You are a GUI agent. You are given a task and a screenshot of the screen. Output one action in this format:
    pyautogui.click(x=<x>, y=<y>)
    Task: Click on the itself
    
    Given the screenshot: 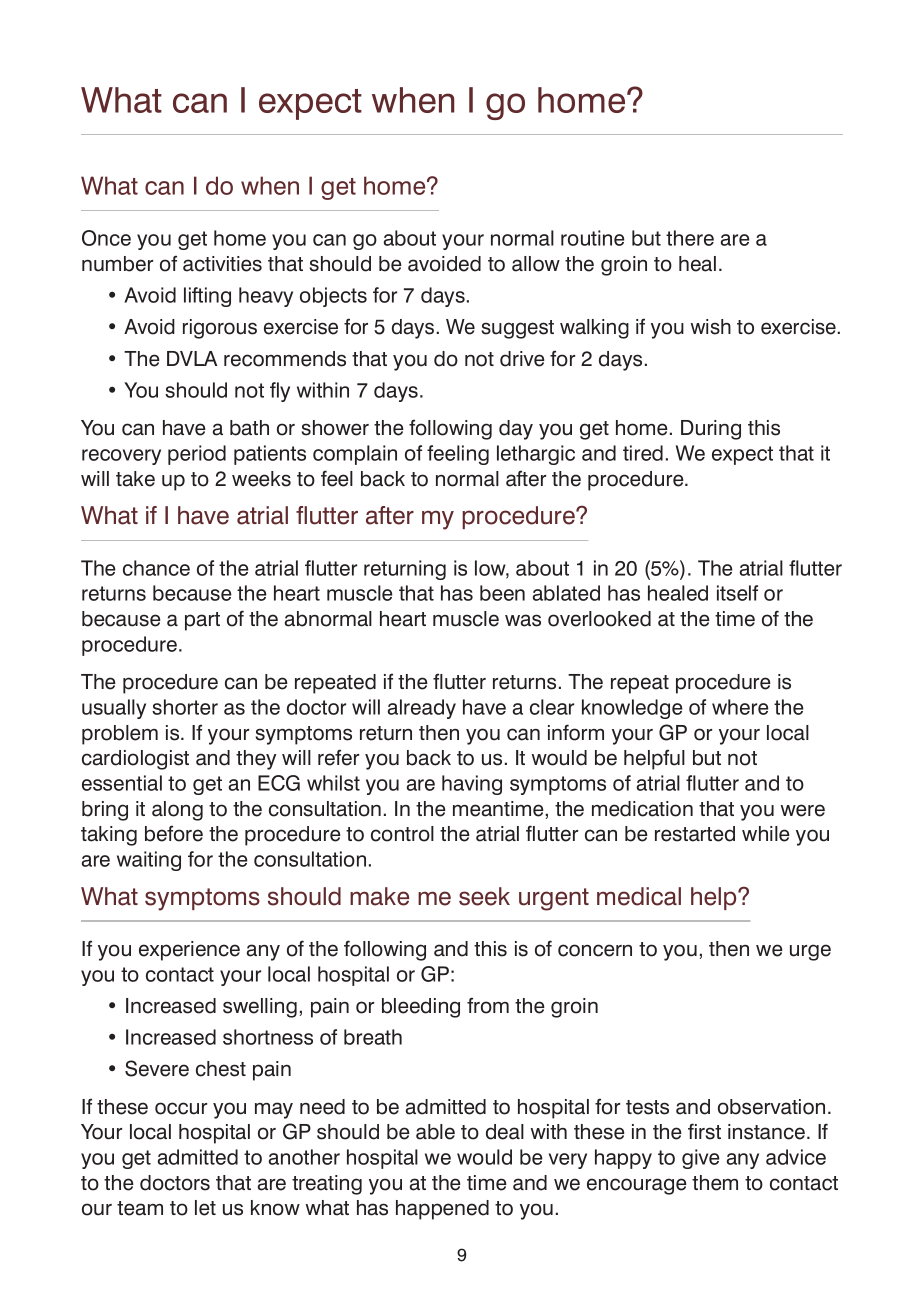 What is the action you would take?
    pyautogui.click(x=737, y=593)
